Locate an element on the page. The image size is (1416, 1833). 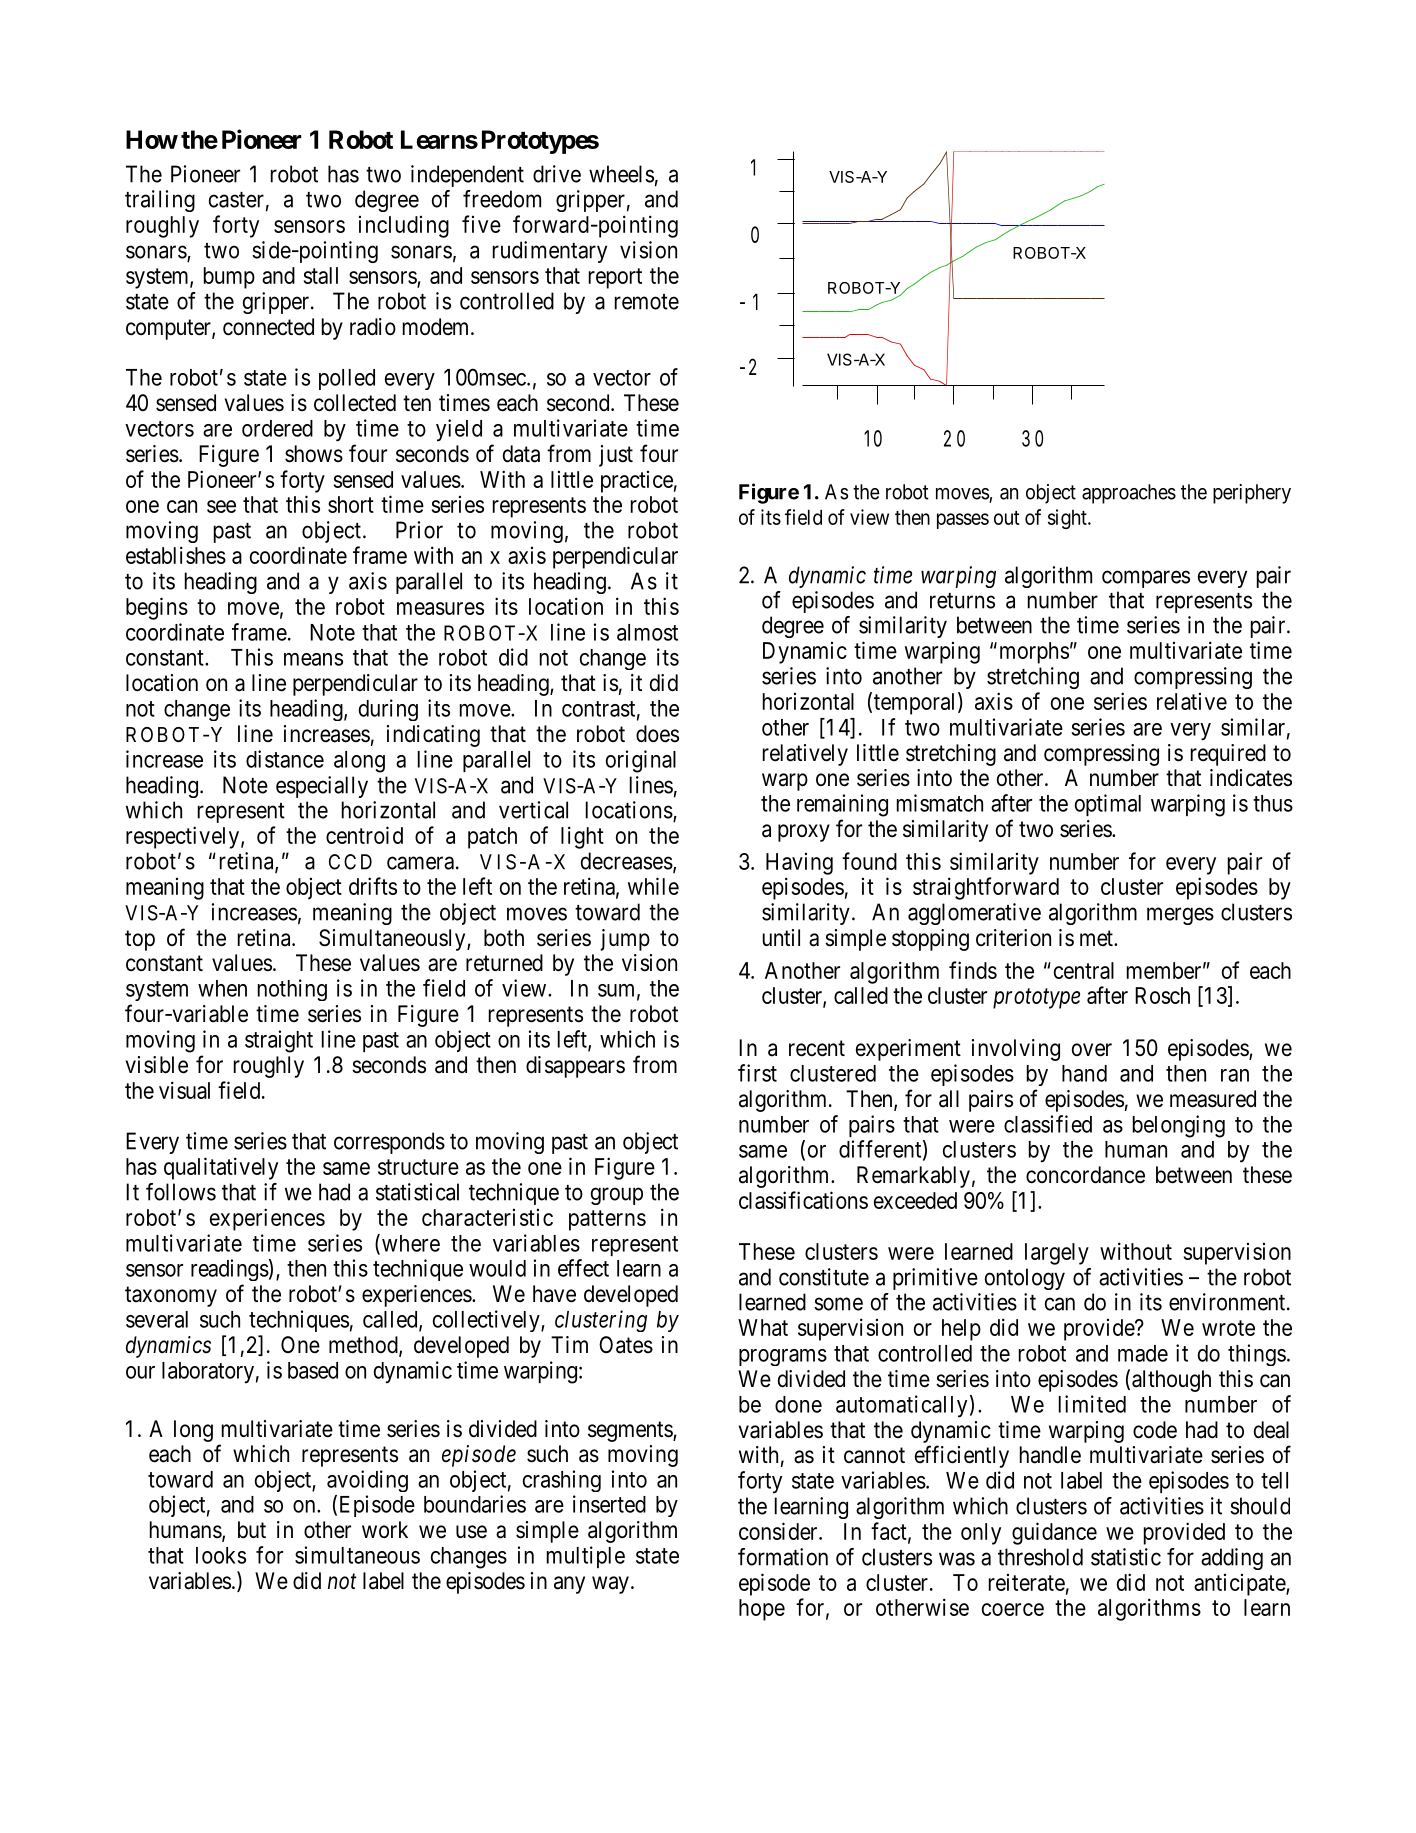
merges is located at coordinates (1180, 916).
